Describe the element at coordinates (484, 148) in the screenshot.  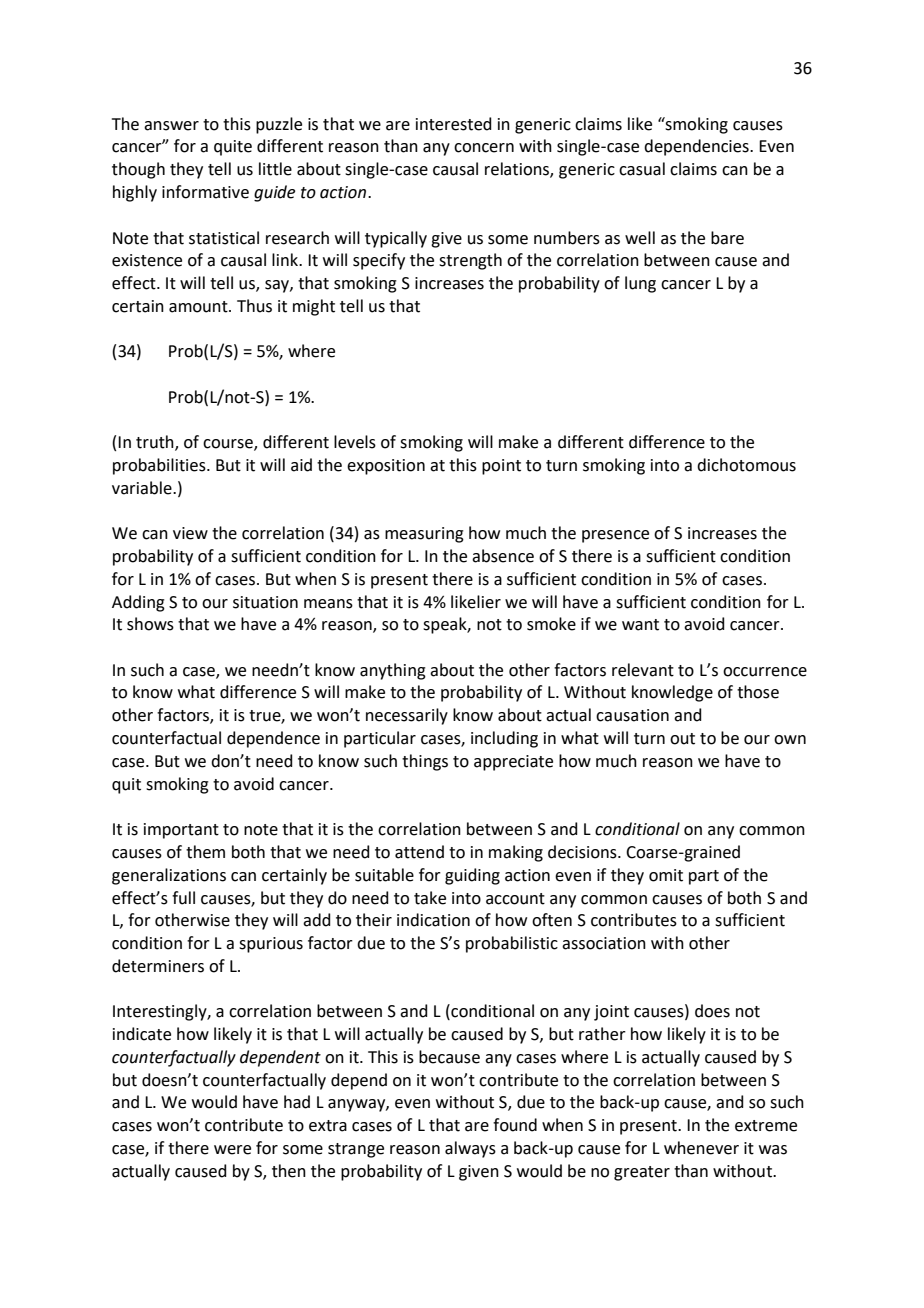
I see `concern` at that location.
